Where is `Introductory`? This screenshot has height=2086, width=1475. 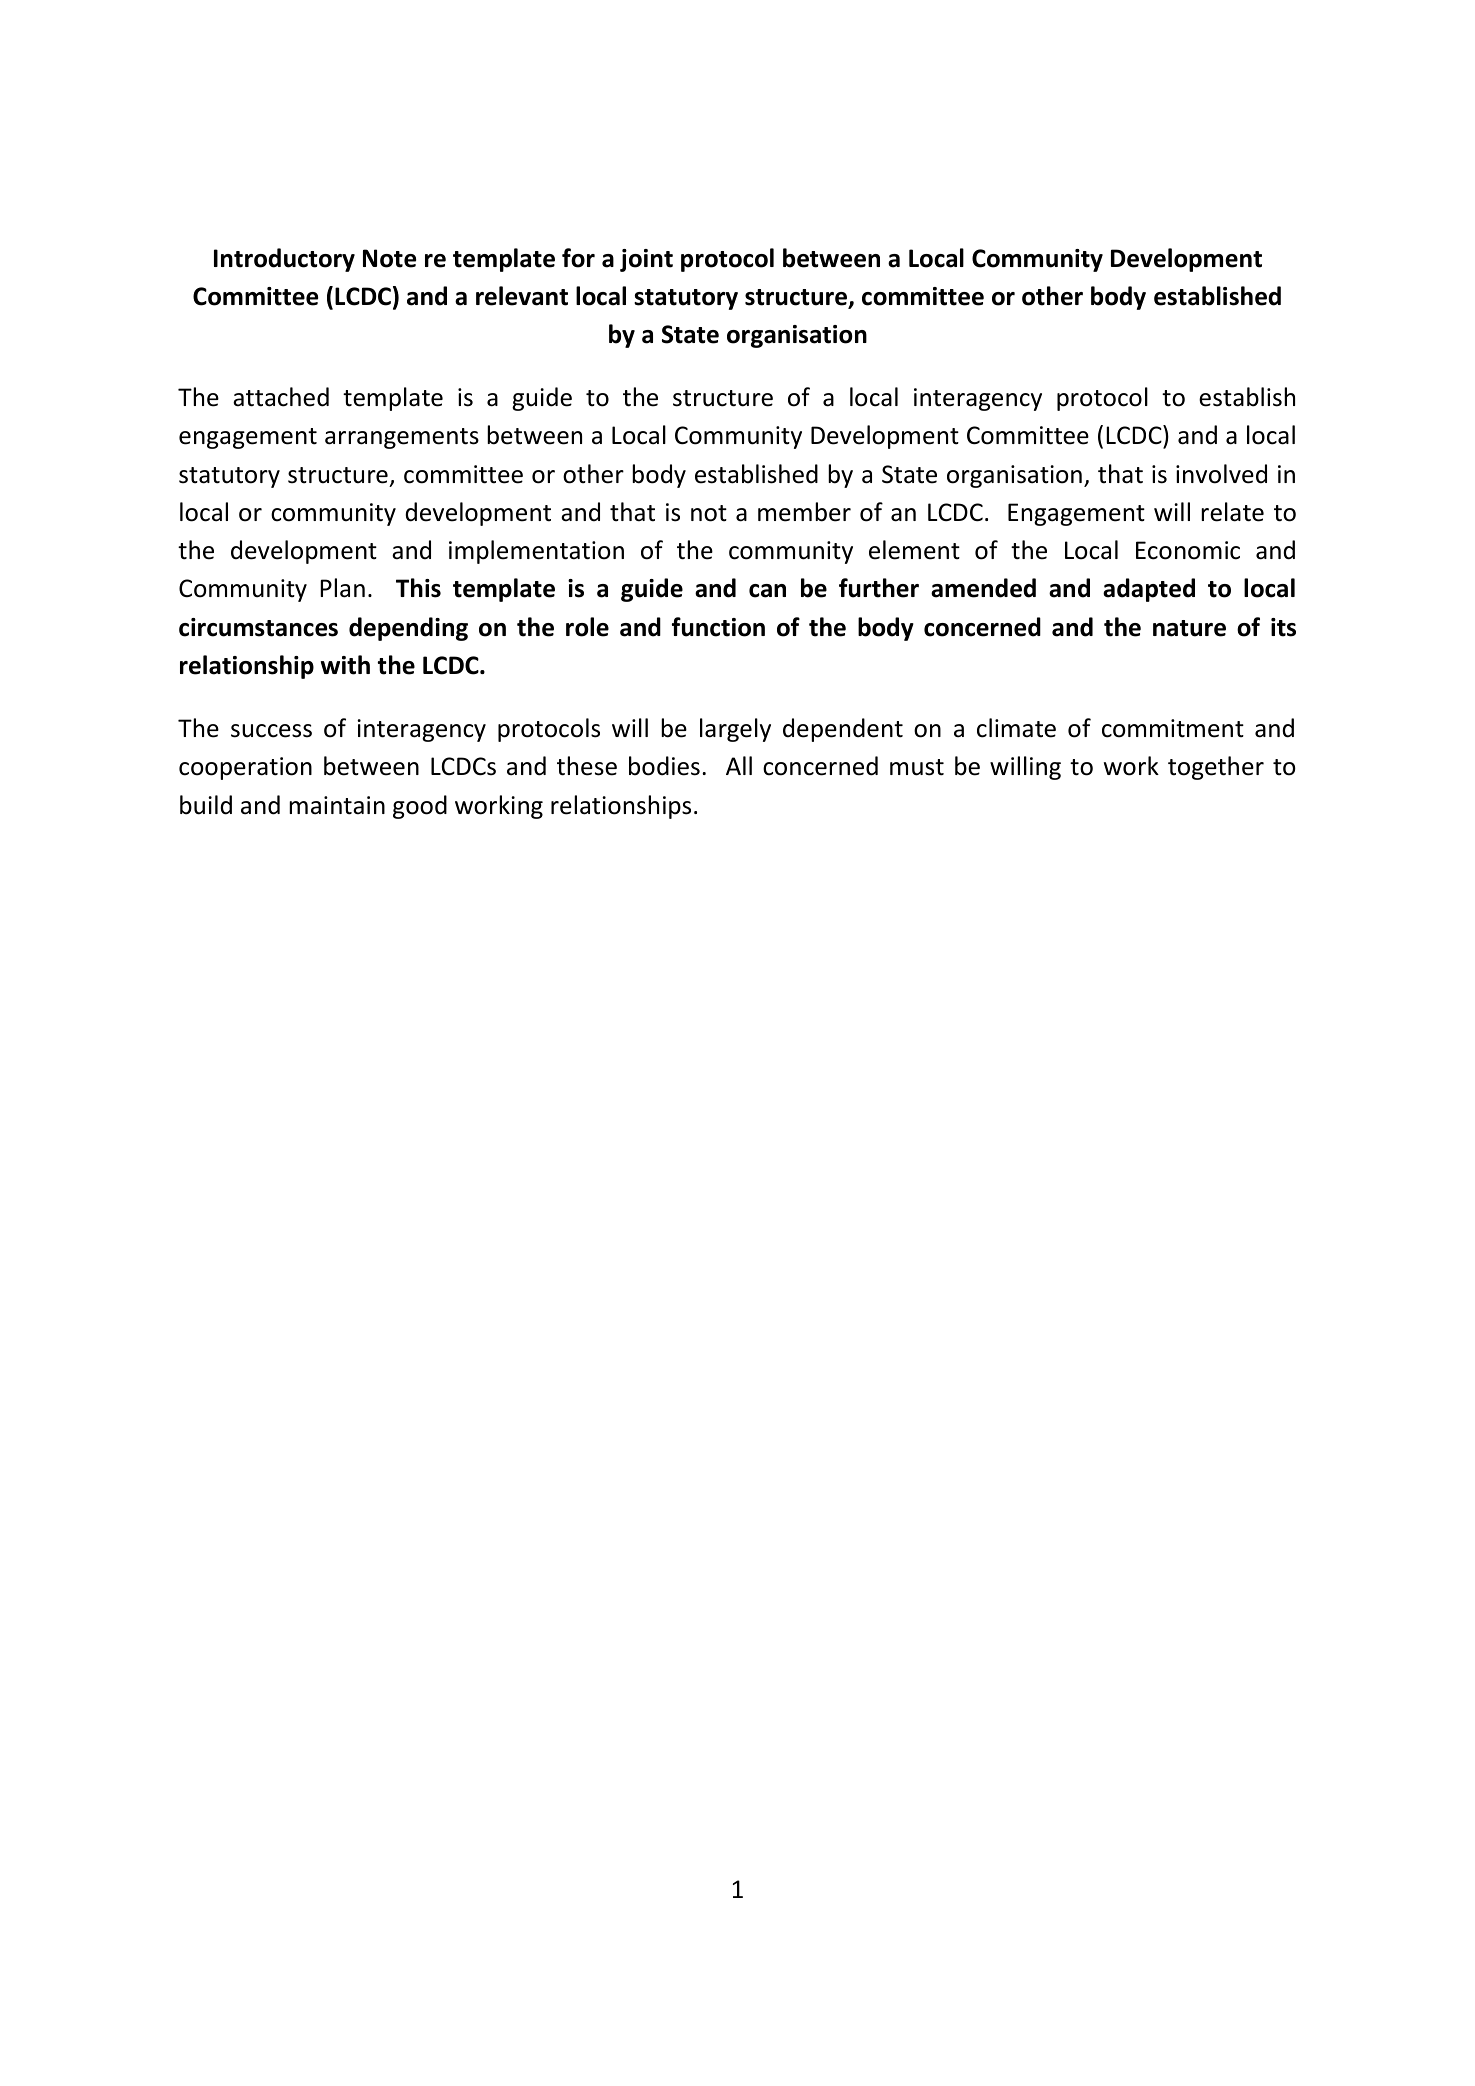 Introductory is located at coordinates (284, 260).
